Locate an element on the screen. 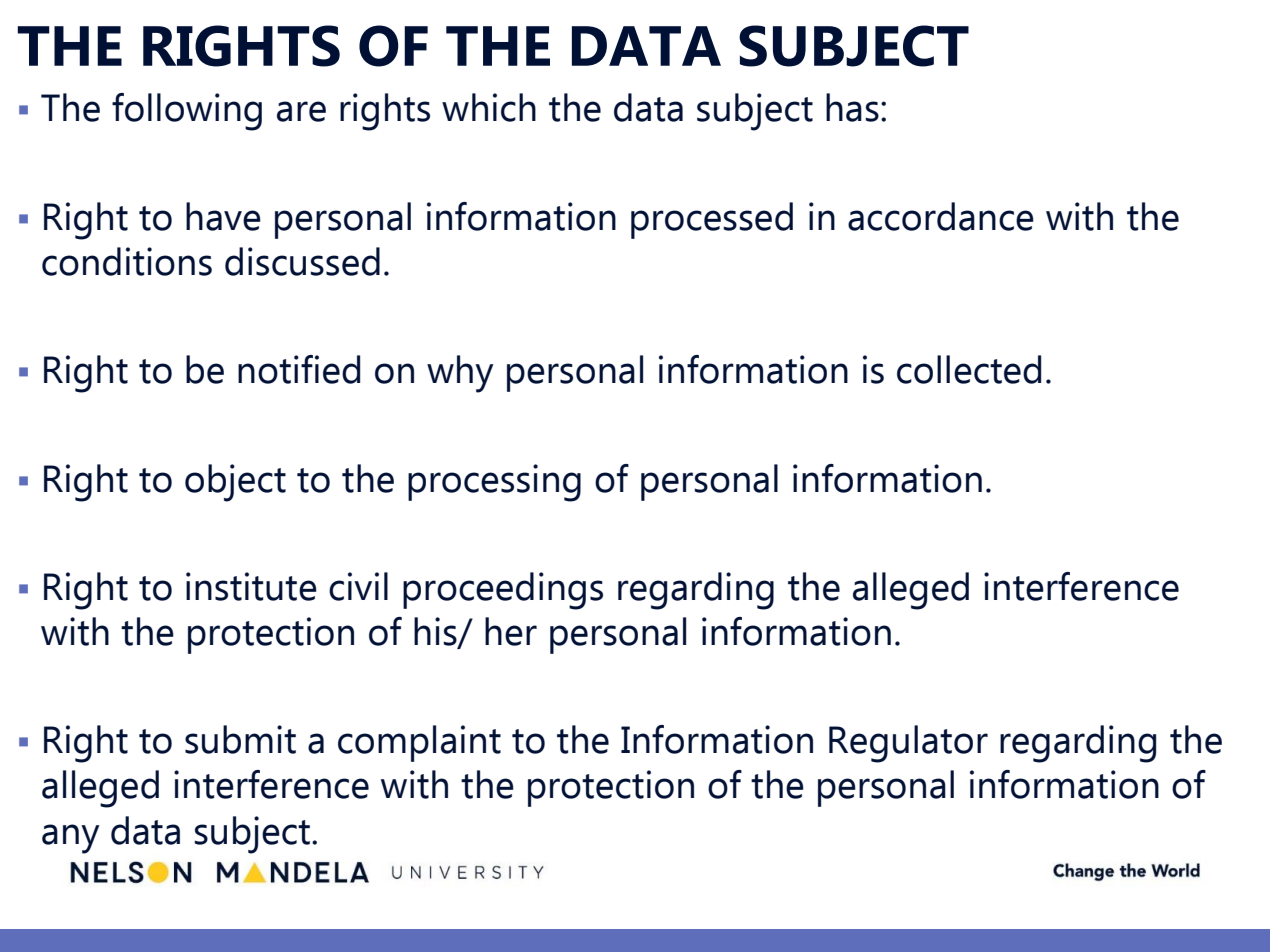  institute is located at coordinates (251, 586).
